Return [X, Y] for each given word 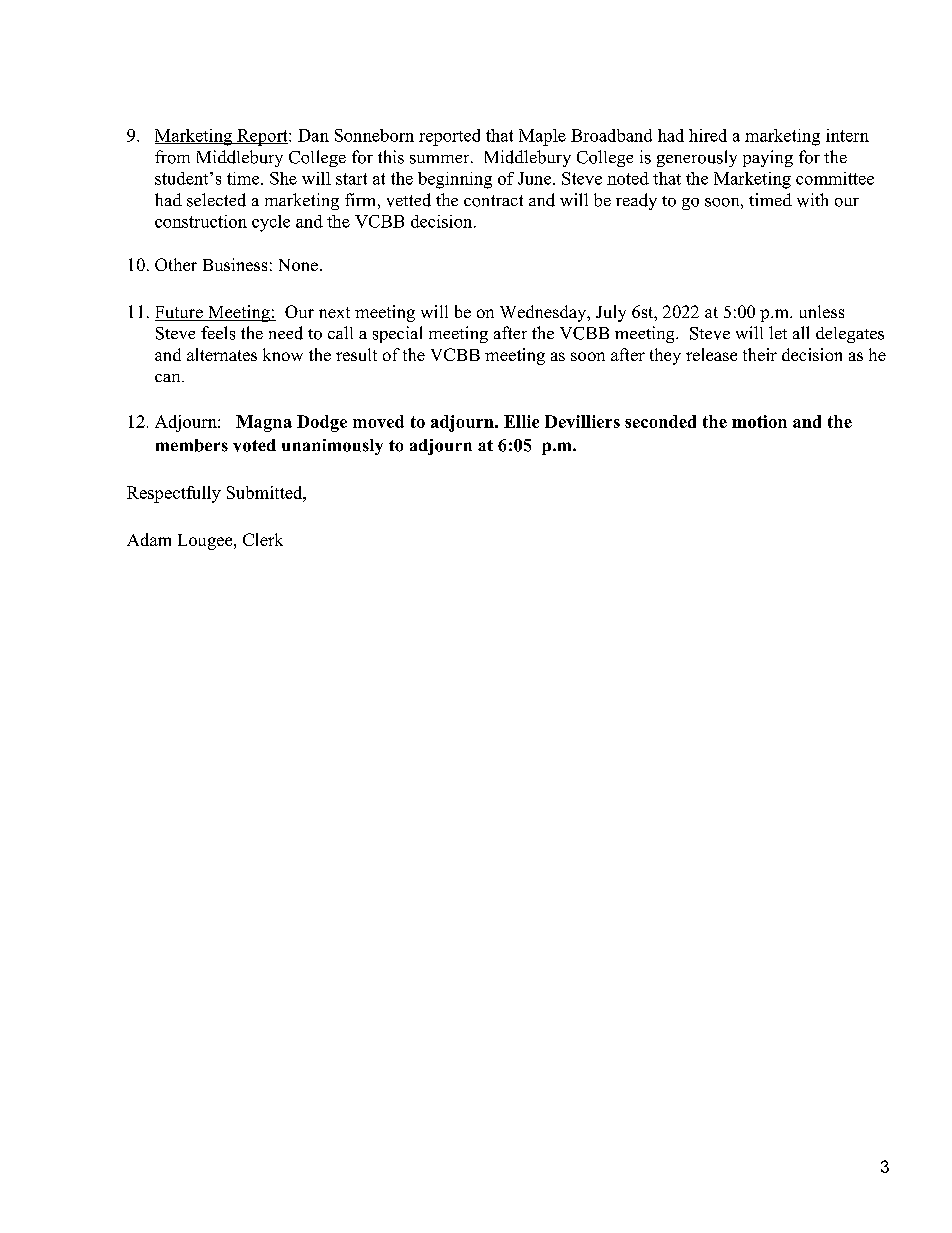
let [778, 332]
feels [218, 333]
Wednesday [544, 313]
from [172, 157]
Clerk [263, 539]
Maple [542, 137]
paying [768, 158]
